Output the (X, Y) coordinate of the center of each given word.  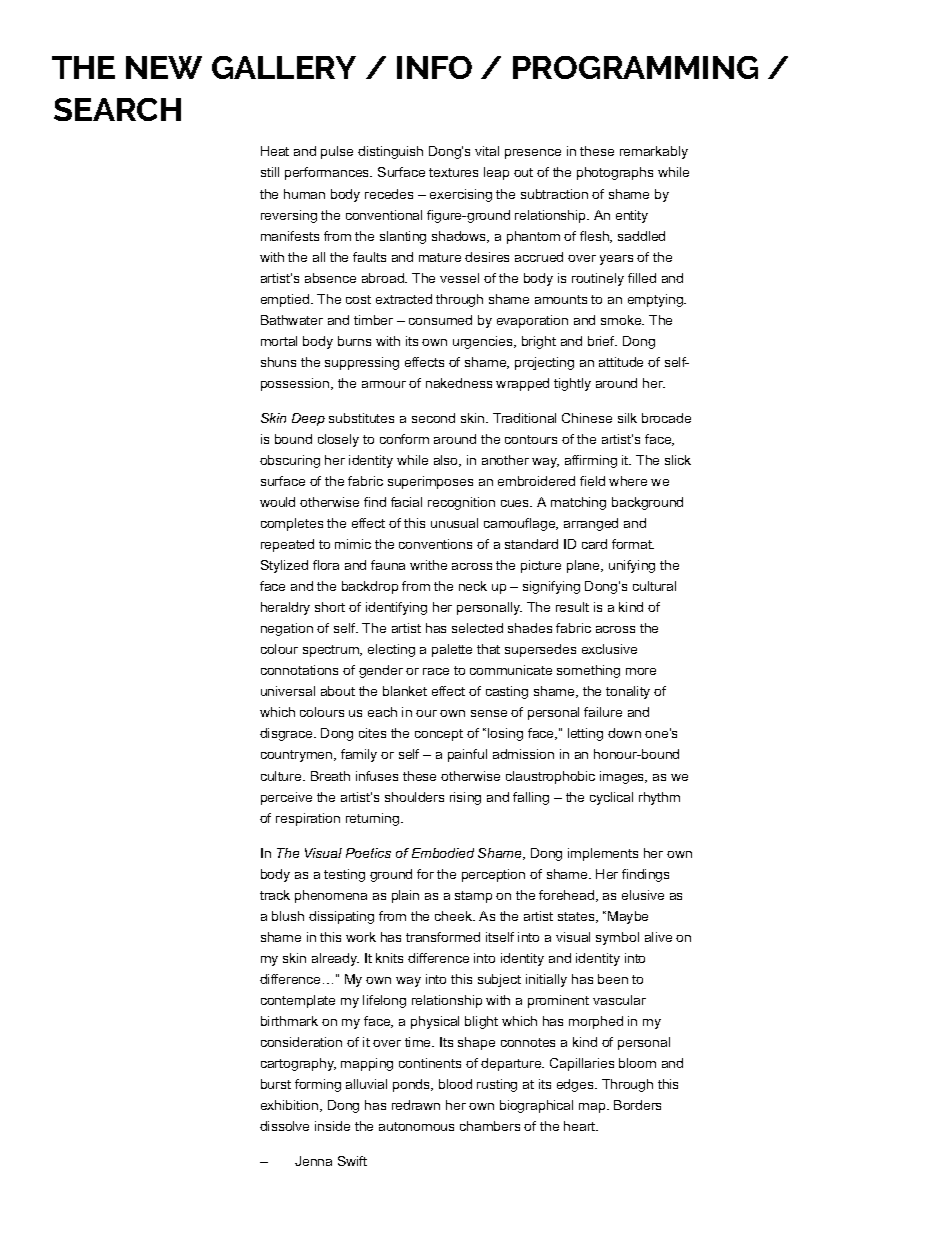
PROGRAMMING (635, 67)
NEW (164, 67)
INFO (434, 67)
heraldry (285, 608)
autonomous (416, 1126)
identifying (396, 608)
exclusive (609, 649)
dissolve (284, 1126)
